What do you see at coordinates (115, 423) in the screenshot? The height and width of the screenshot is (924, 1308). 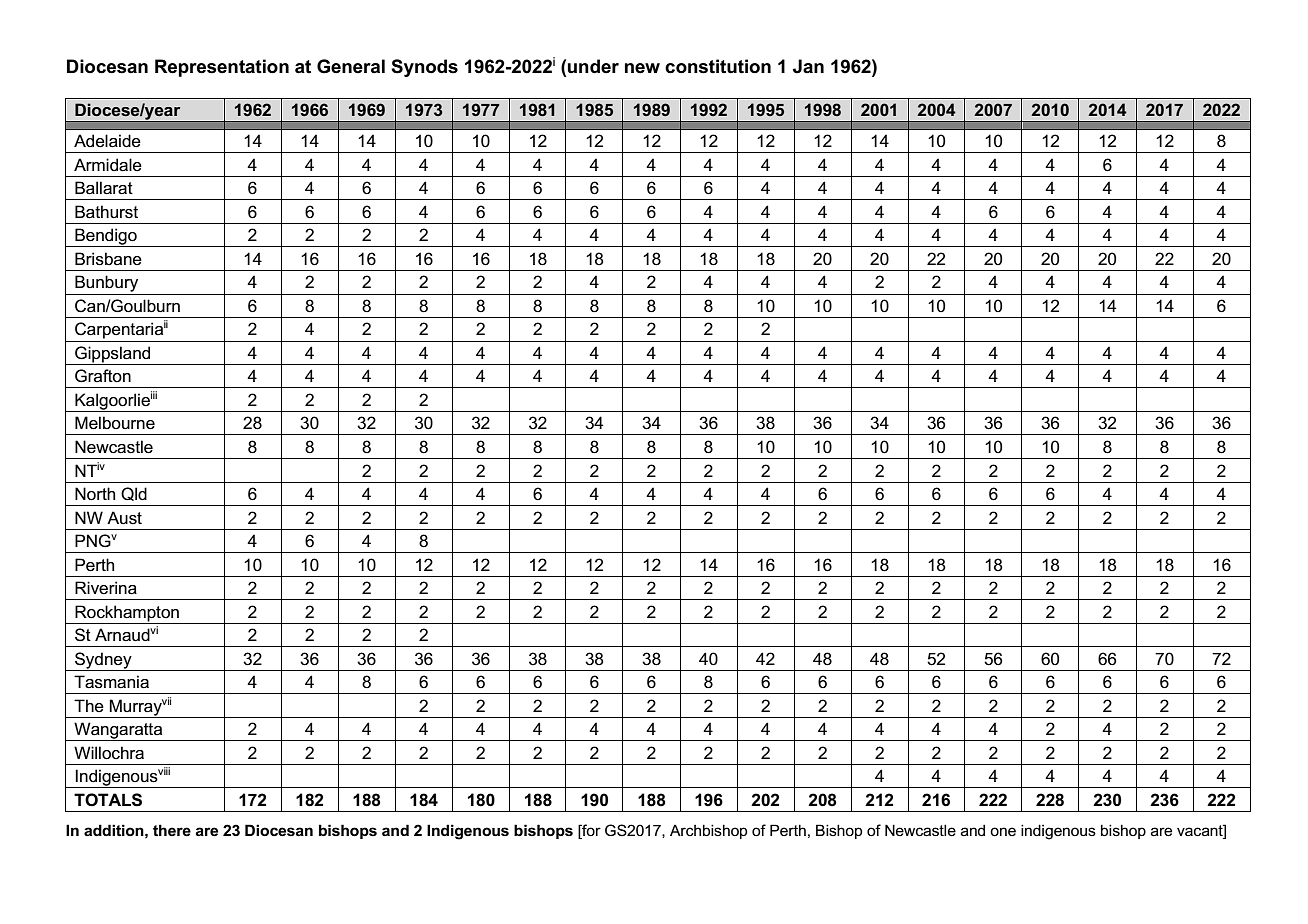 I see `Melbourne` at bounding box center [115, 423].
